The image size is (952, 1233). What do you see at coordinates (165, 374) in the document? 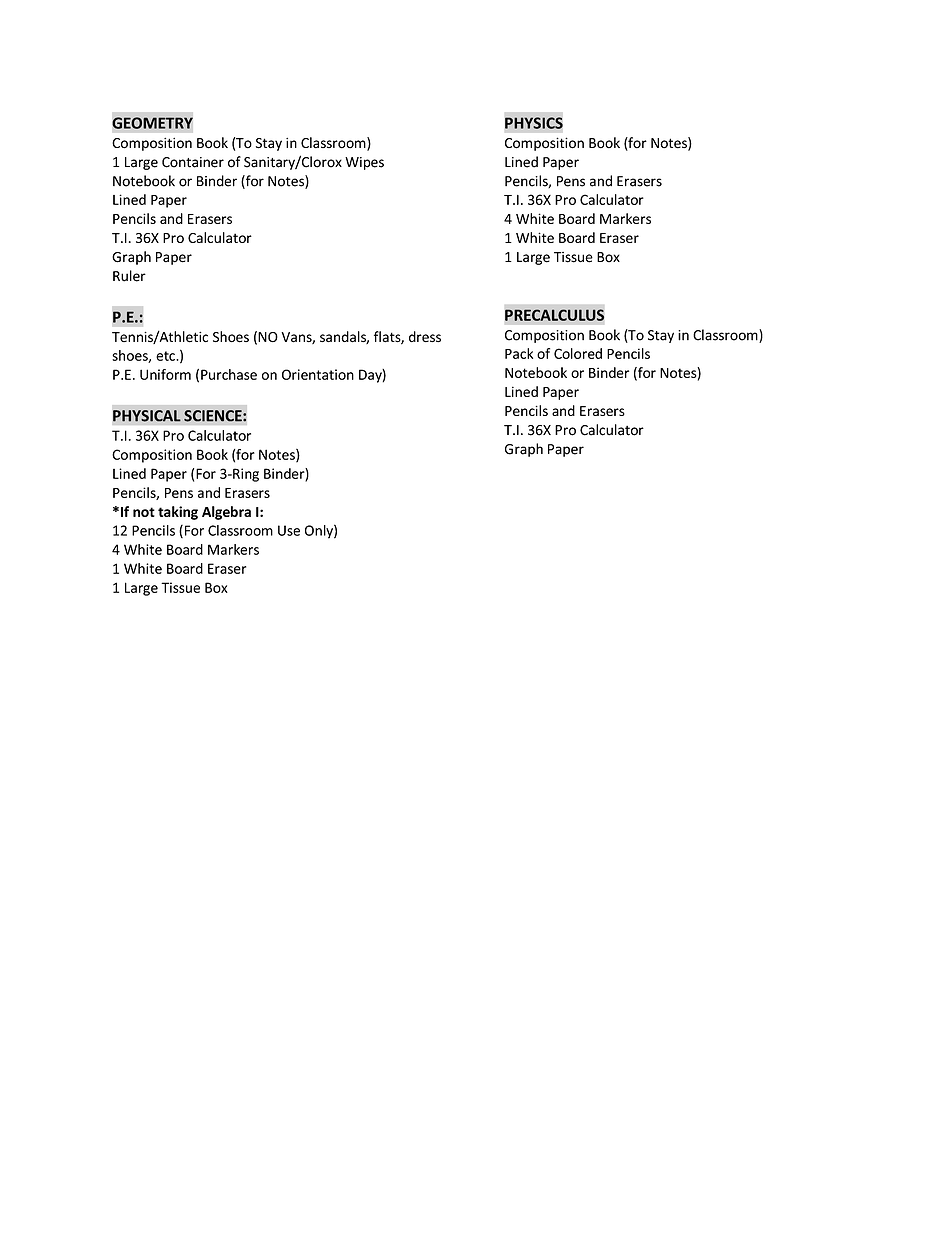
I see `Uniform` at bounding box center [165, 374].
